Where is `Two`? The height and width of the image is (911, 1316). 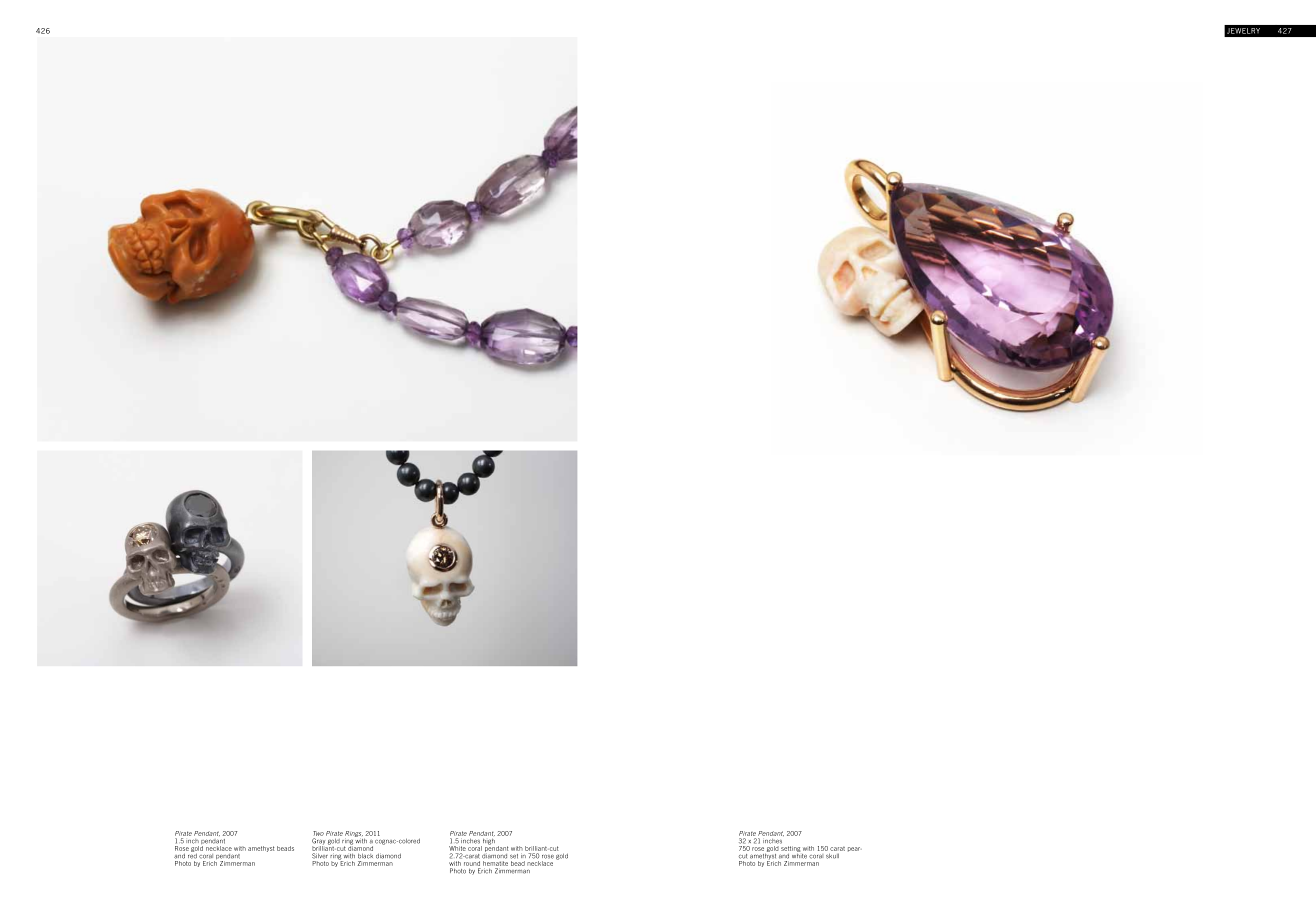
Two is located at coordinates (318, 835).
